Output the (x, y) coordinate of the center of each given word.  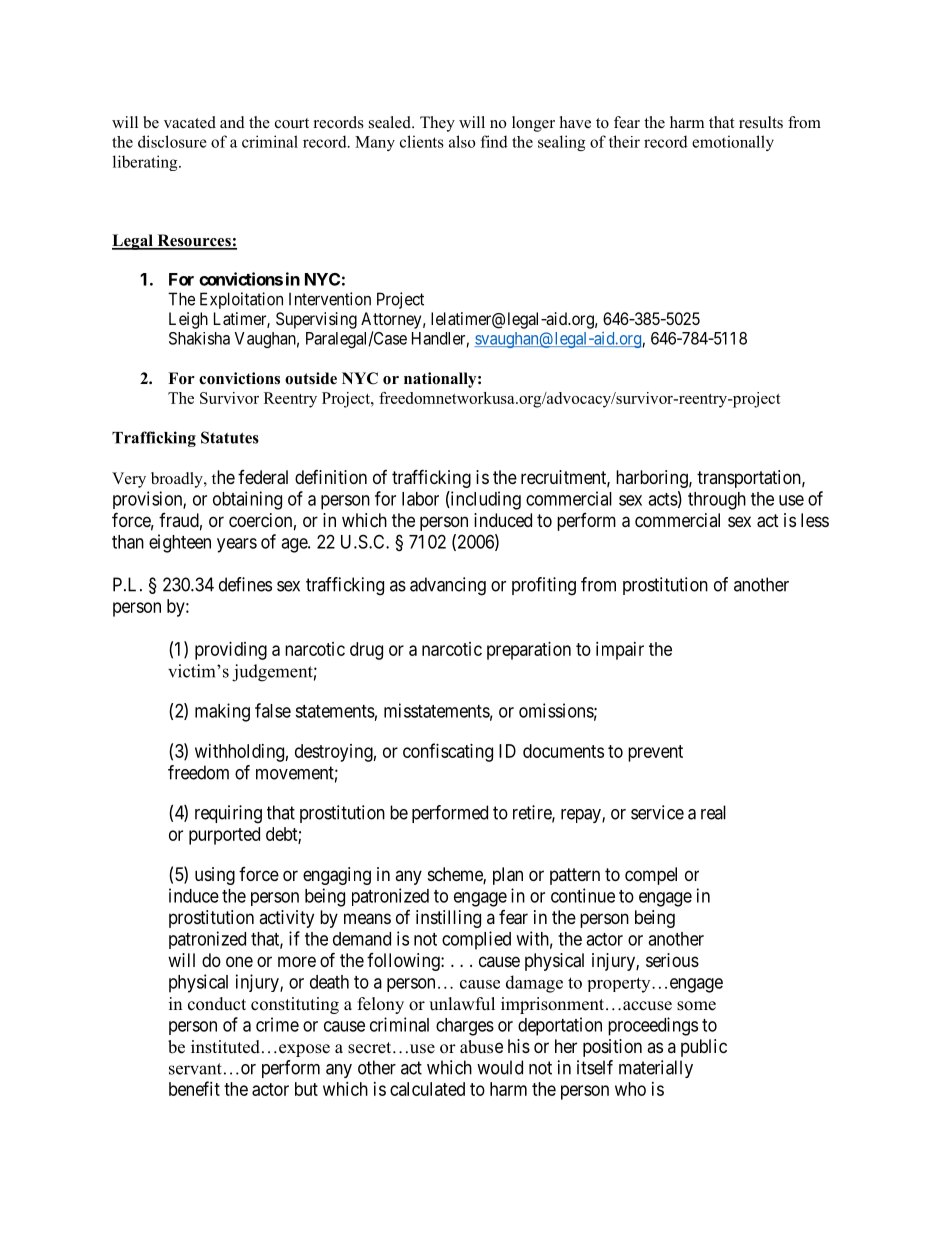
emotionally (733, 143)
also (462, 141)
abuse (481, 1047)
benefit (194, 1088)
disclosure (172, 141)
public (704, 1048)
